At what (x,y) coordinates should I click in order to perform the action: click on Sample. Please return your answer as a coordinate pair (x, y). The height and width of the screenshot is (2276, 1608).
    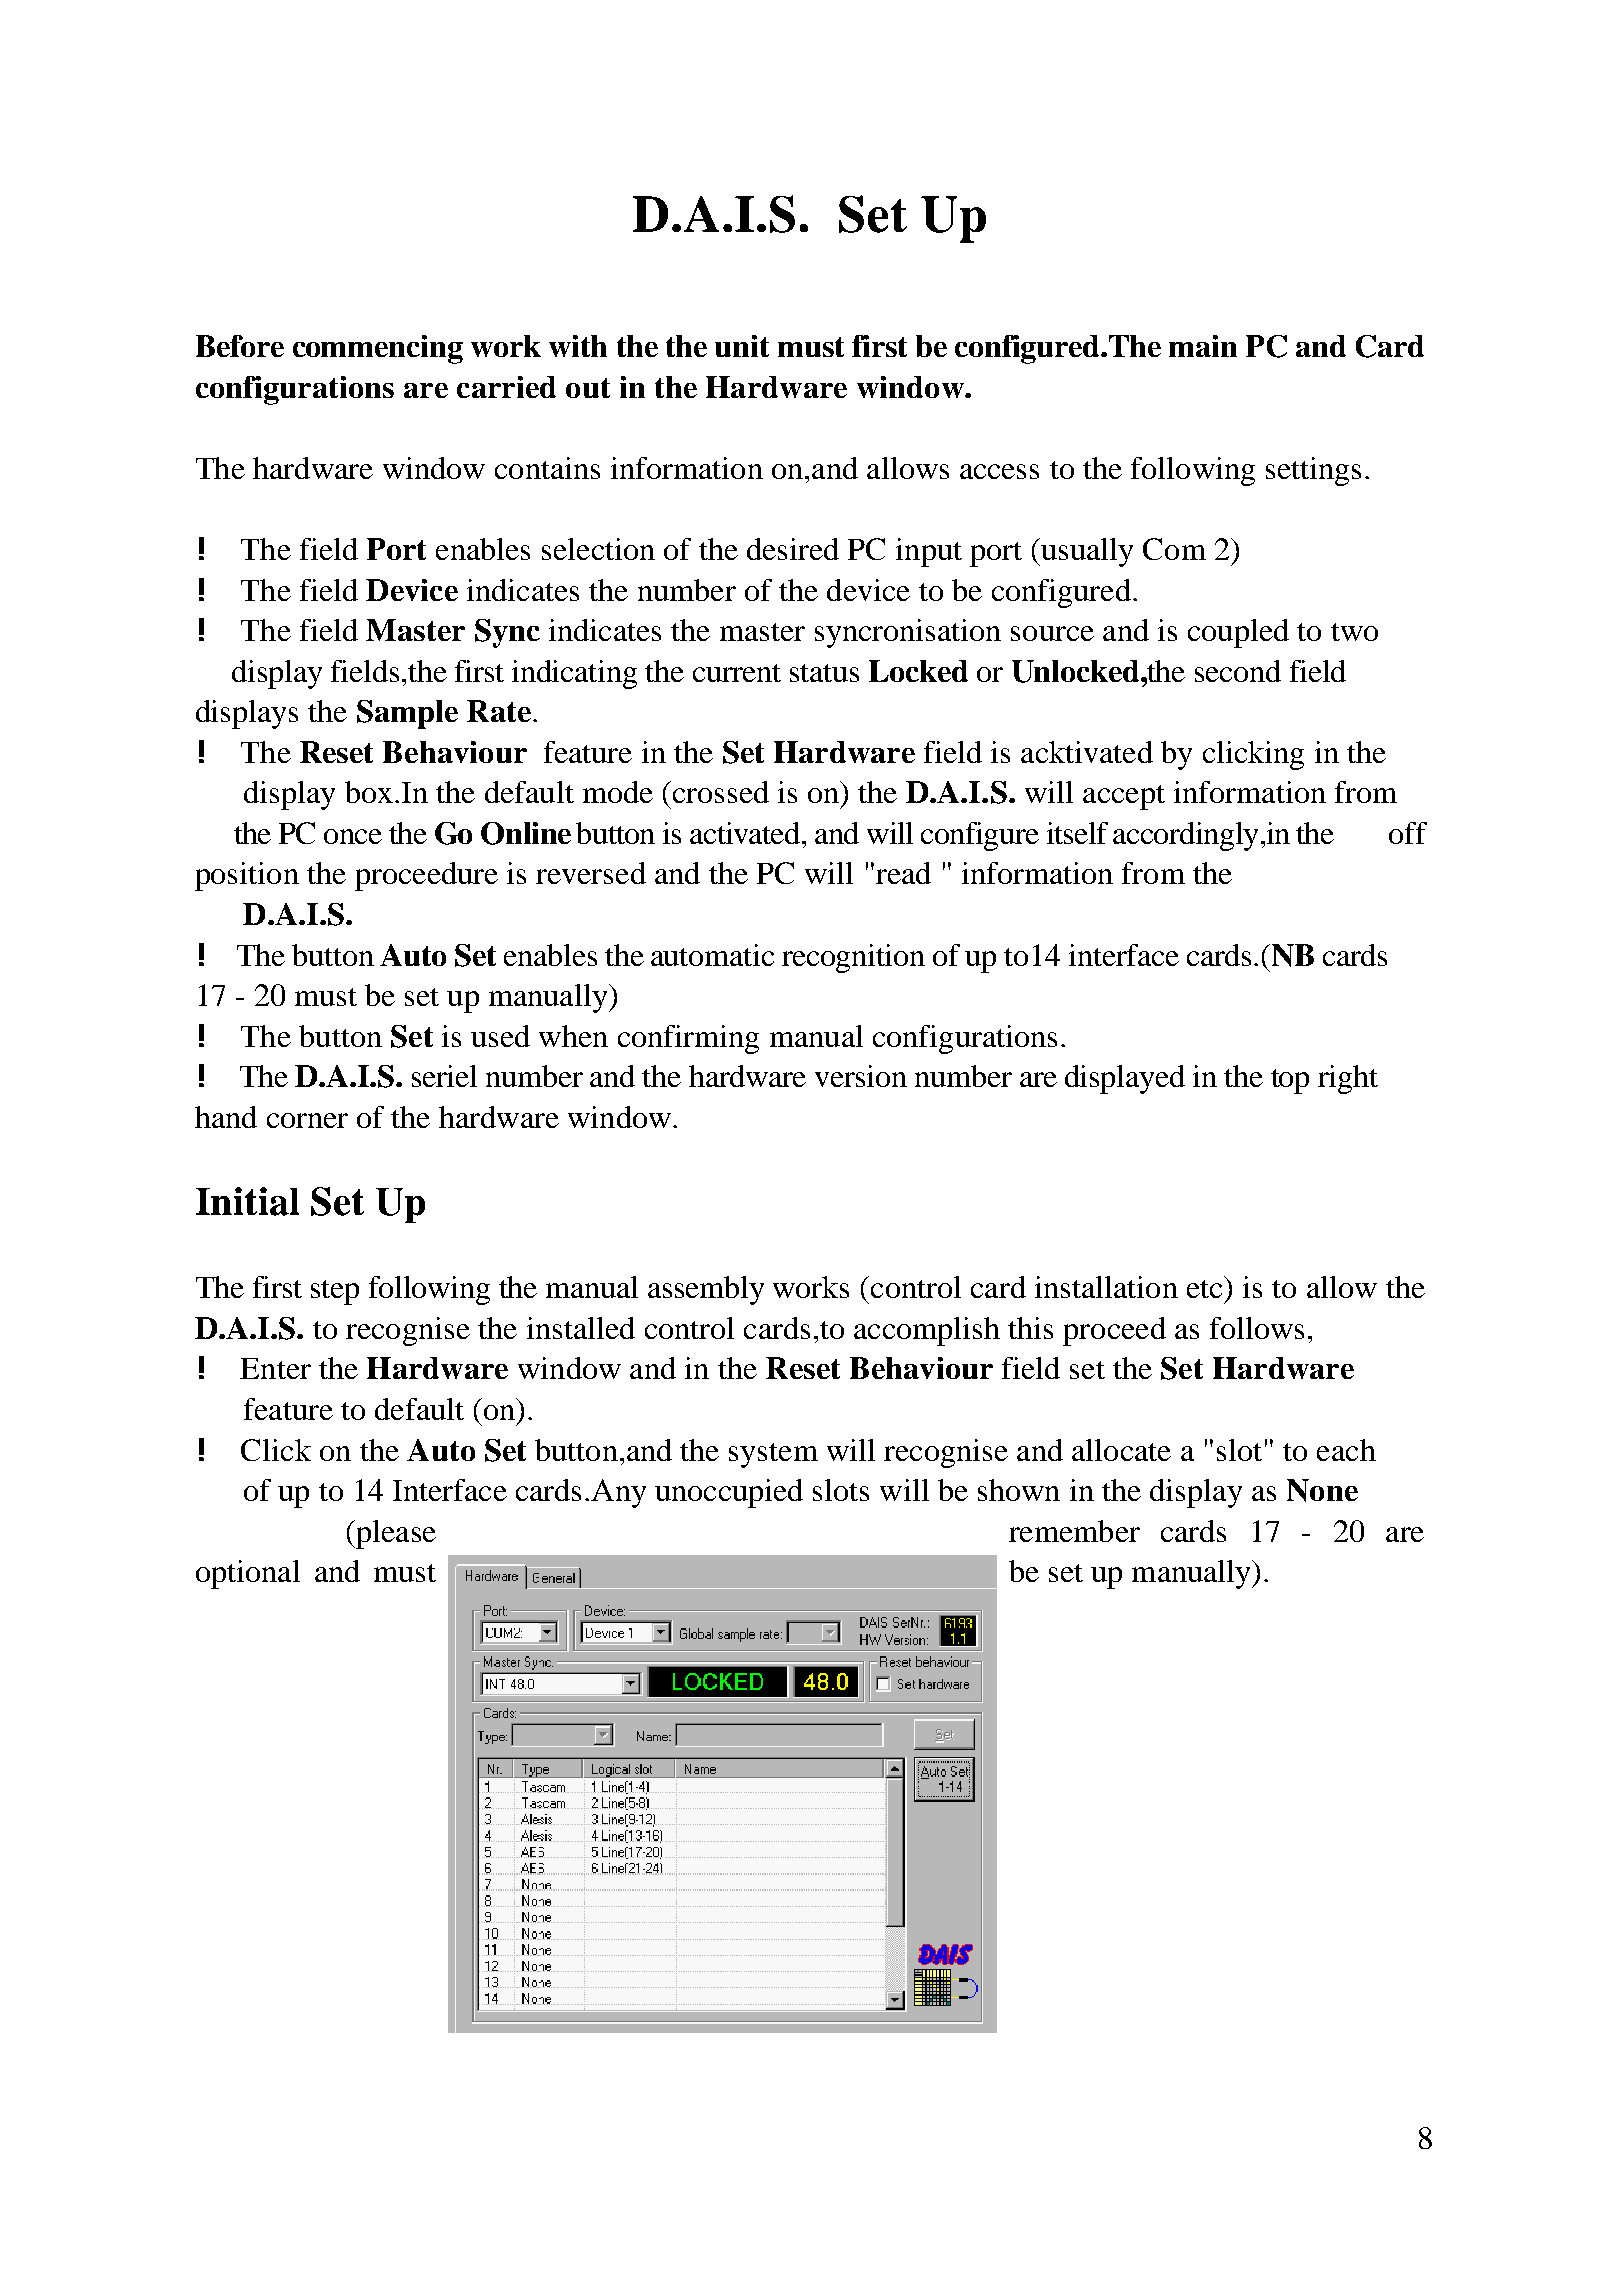
    Looking at the image, I should click on (407, 714).
